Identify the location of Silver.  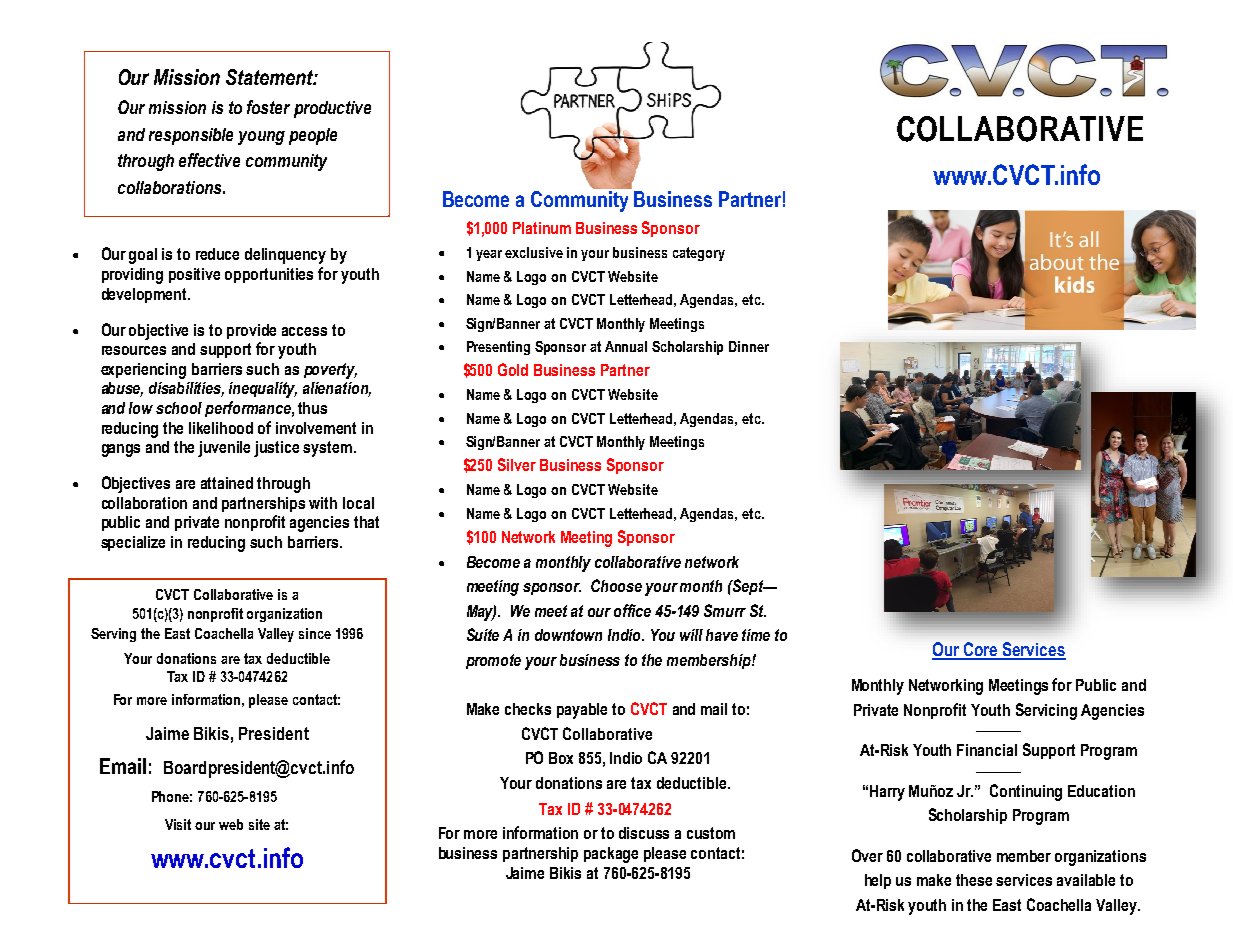
(517, 464).
